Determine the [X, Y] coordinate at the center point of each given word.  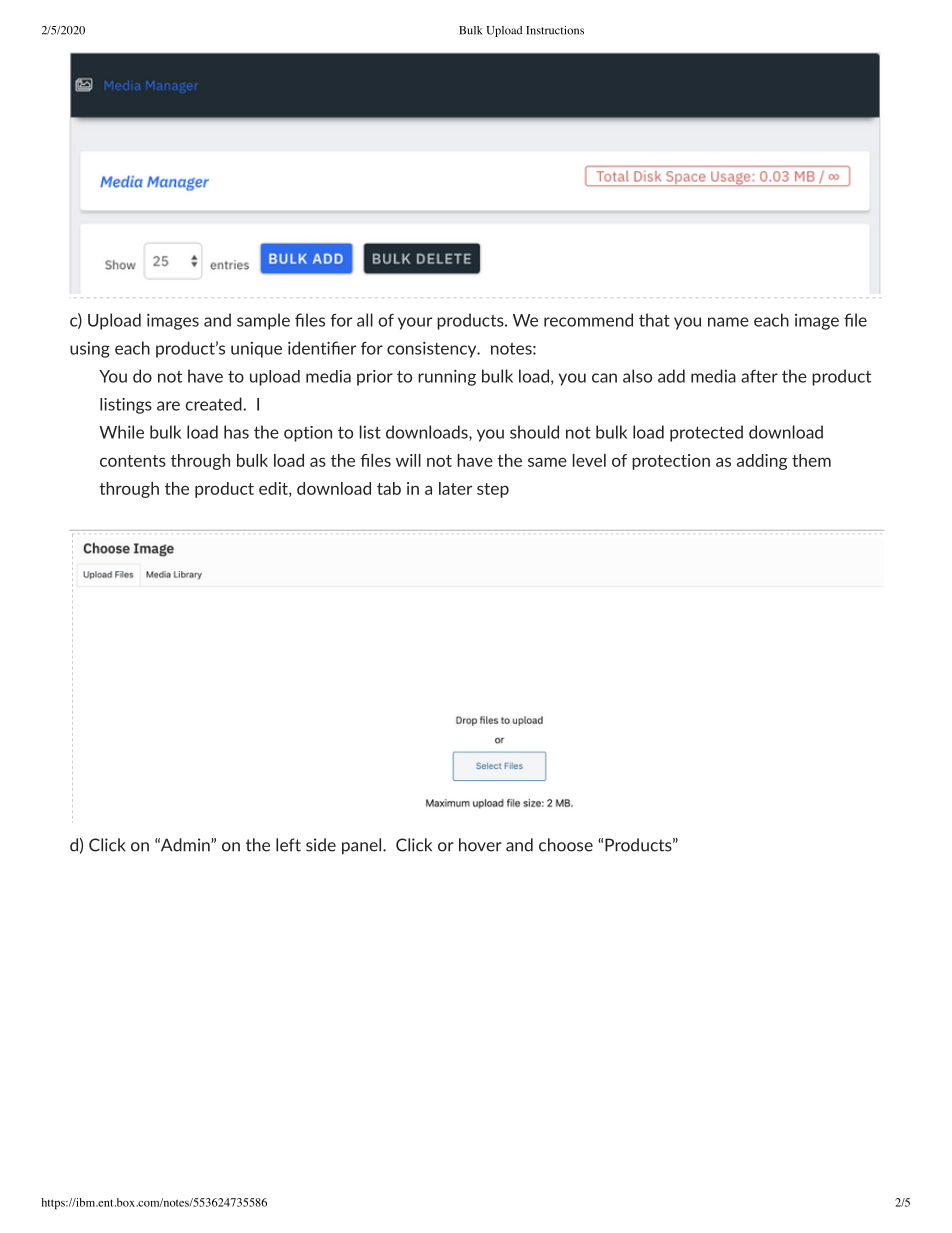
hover [480, 845]
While [121, 432]
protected [706, 433]
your [415, 323]
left [288, 845]
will [408, 460]
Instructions [555, 30]
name [728, 322]
